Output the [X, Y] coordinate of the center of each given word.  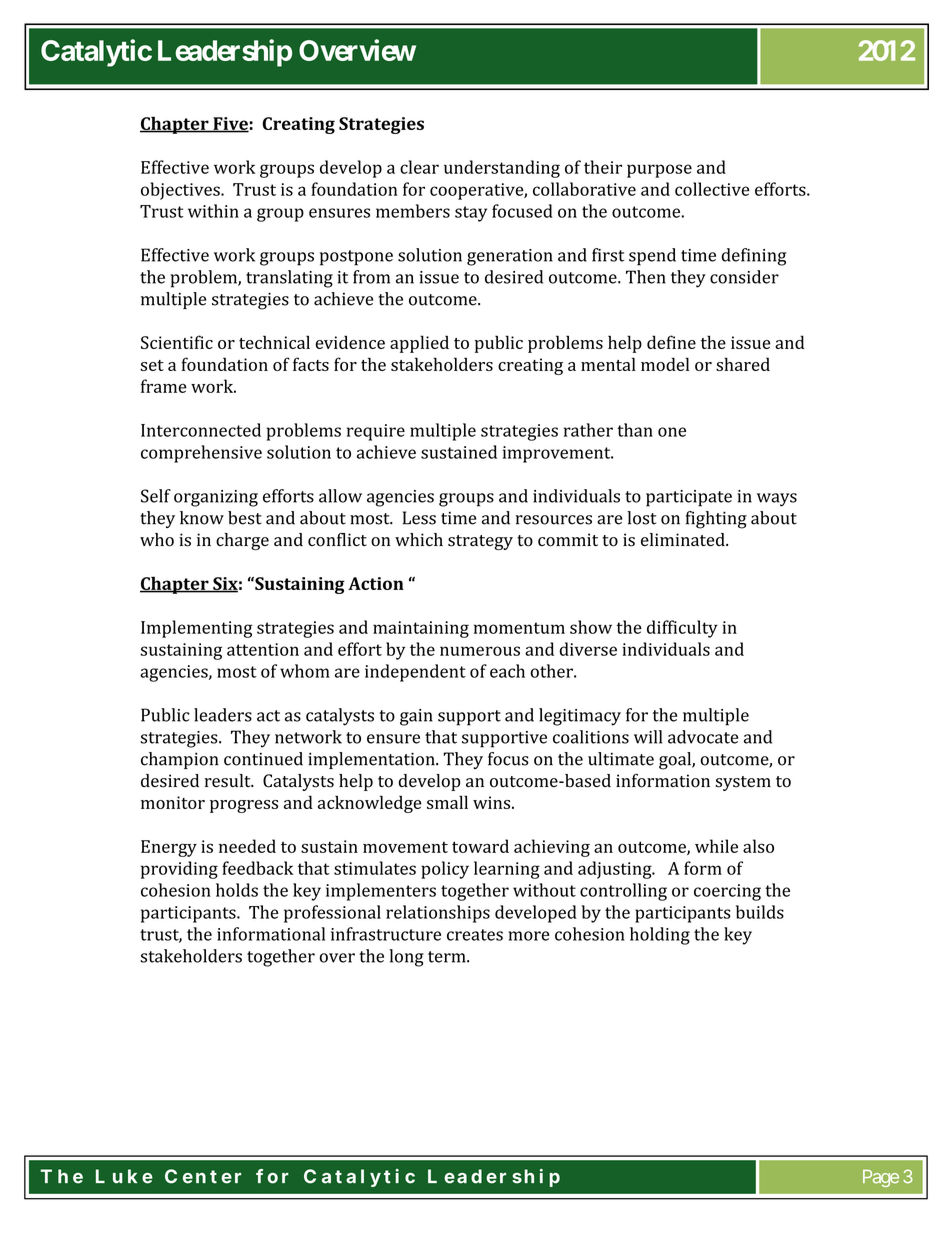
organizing [216, 498]
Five [230, 124]
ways [777, 500]
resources [554, 520]
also [758, 846]
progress [244, 806]
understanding [502, 169]
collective [712, 189]
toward [480, 846]
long [406, 958]
